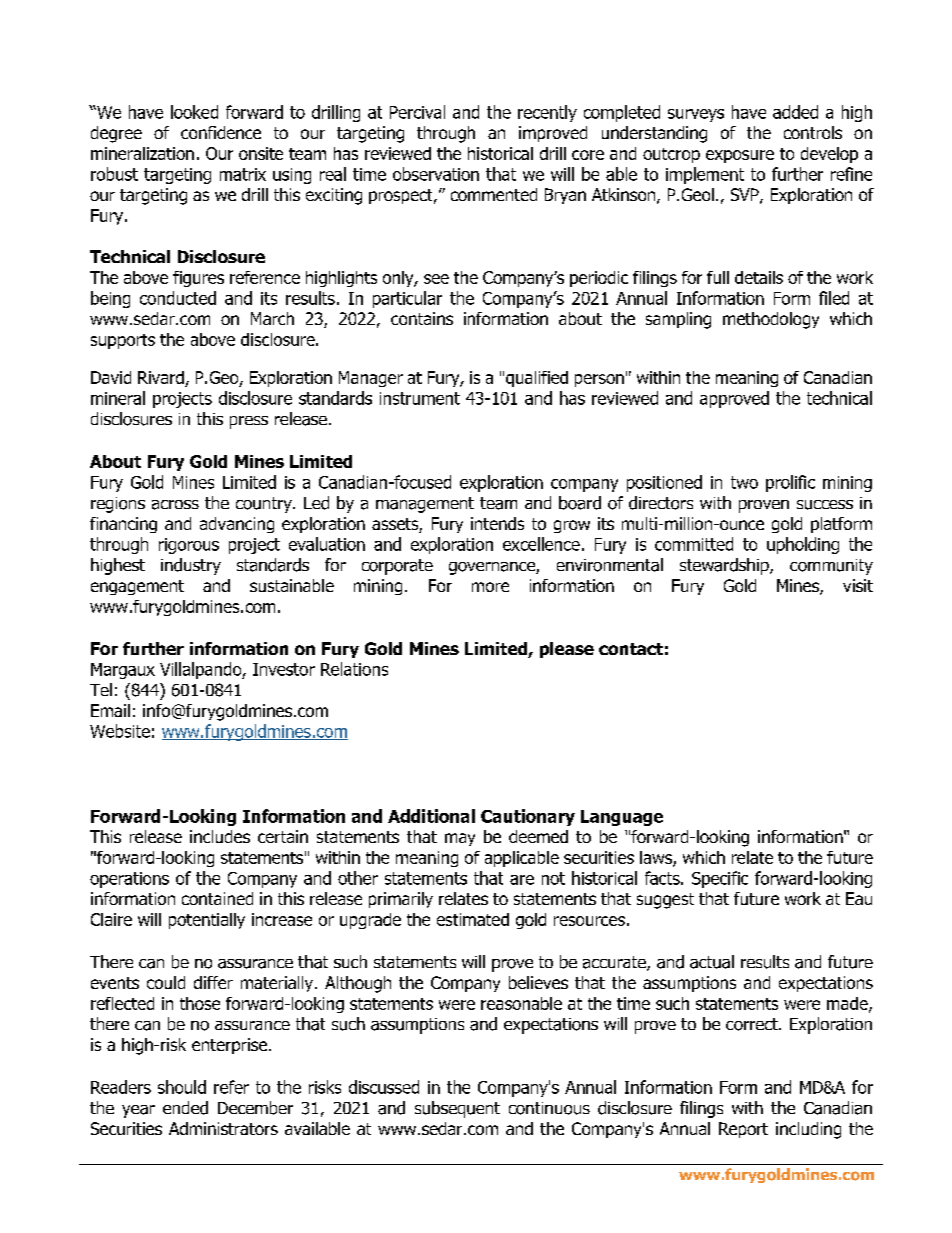 This image has height=1233, width=952. Describe the element at coordinates (460, 839) in the image. I see `may` at that location.
